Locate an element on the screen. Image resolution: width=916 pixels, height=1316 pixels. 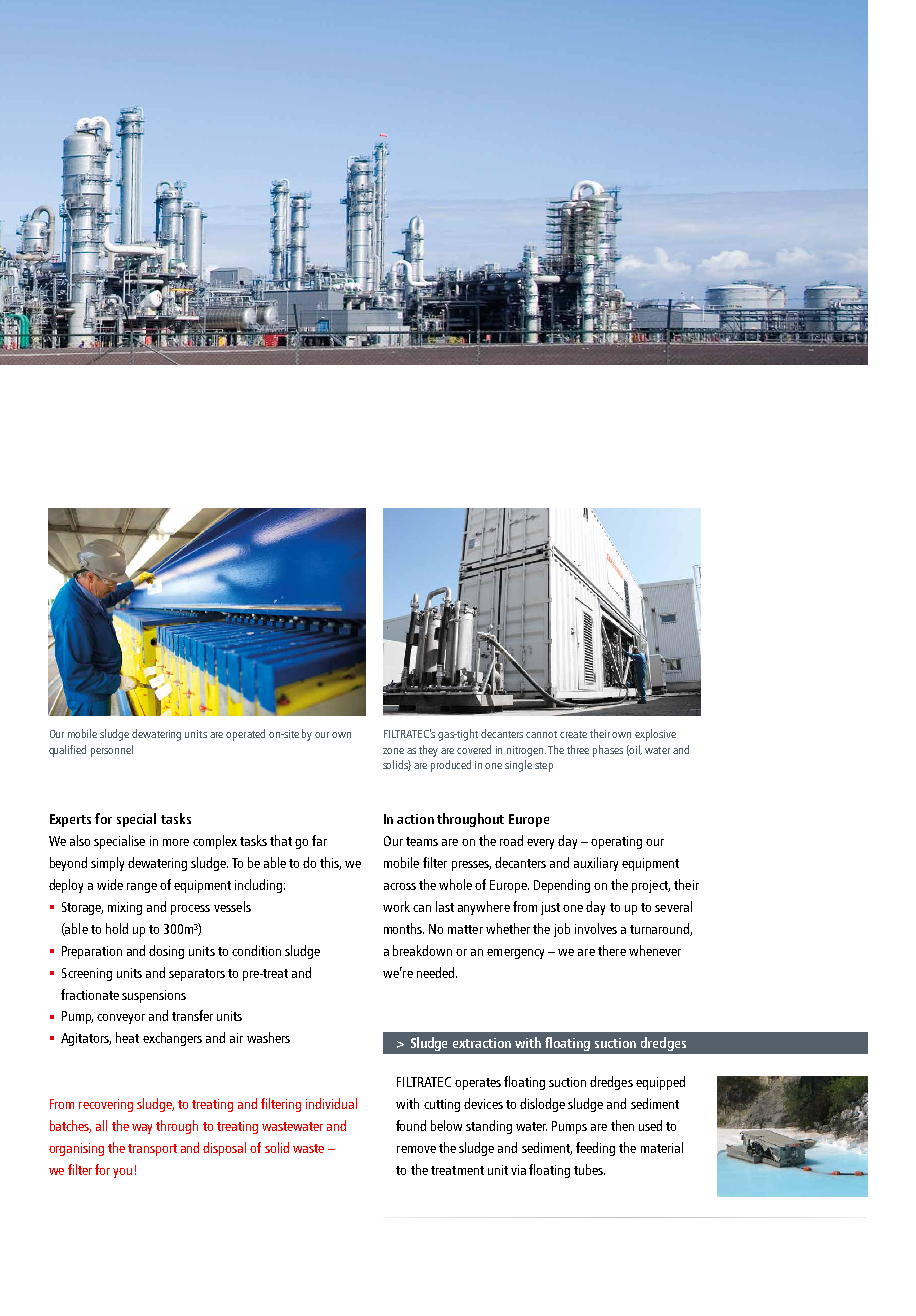
there is located at coordinates (612, 950).
